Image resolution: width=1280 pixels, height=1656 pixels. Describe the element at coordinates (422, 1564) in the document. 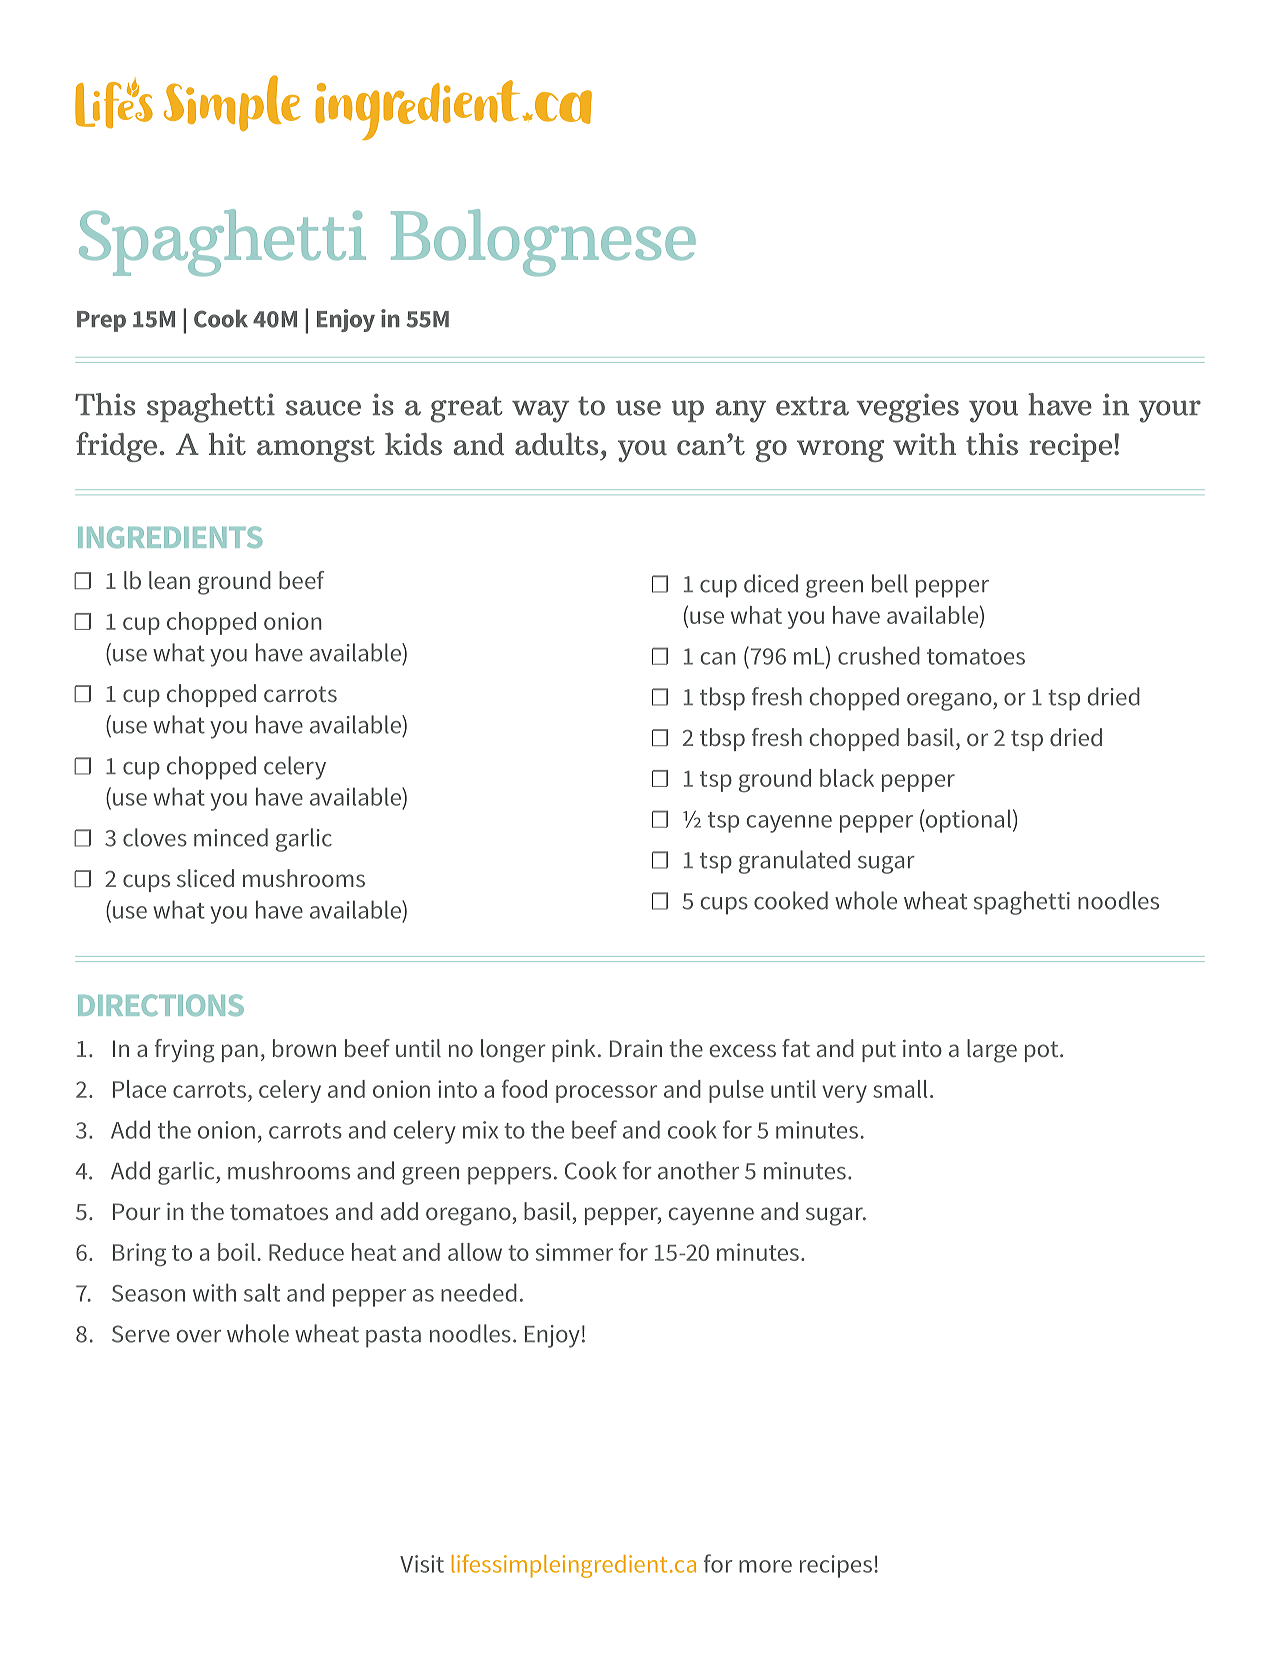

I see `Visit` at that location.
